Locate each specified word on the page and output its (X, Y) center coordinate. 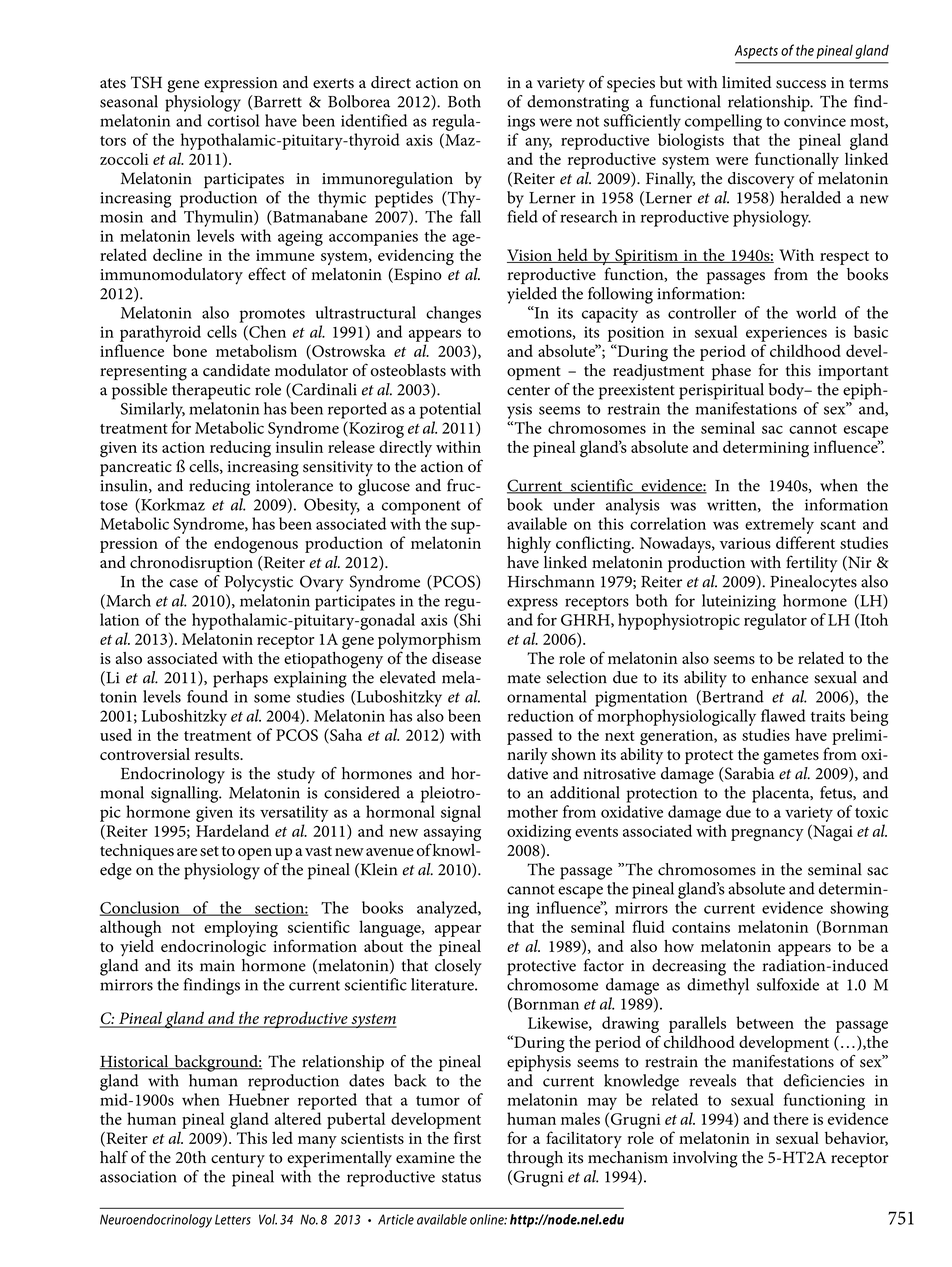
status (461, 1177)
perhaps (240, 679)
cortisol (233, 120)
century (238, 1160)
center (528, 390)
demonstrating (578, 103)
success (801, 84)
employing (241, 928)
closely (458, 967)
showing (859, 909)
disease (456, 658)
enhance (779, 677)
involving (705, 1159)
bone (190, 350)
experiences (786, 334)
